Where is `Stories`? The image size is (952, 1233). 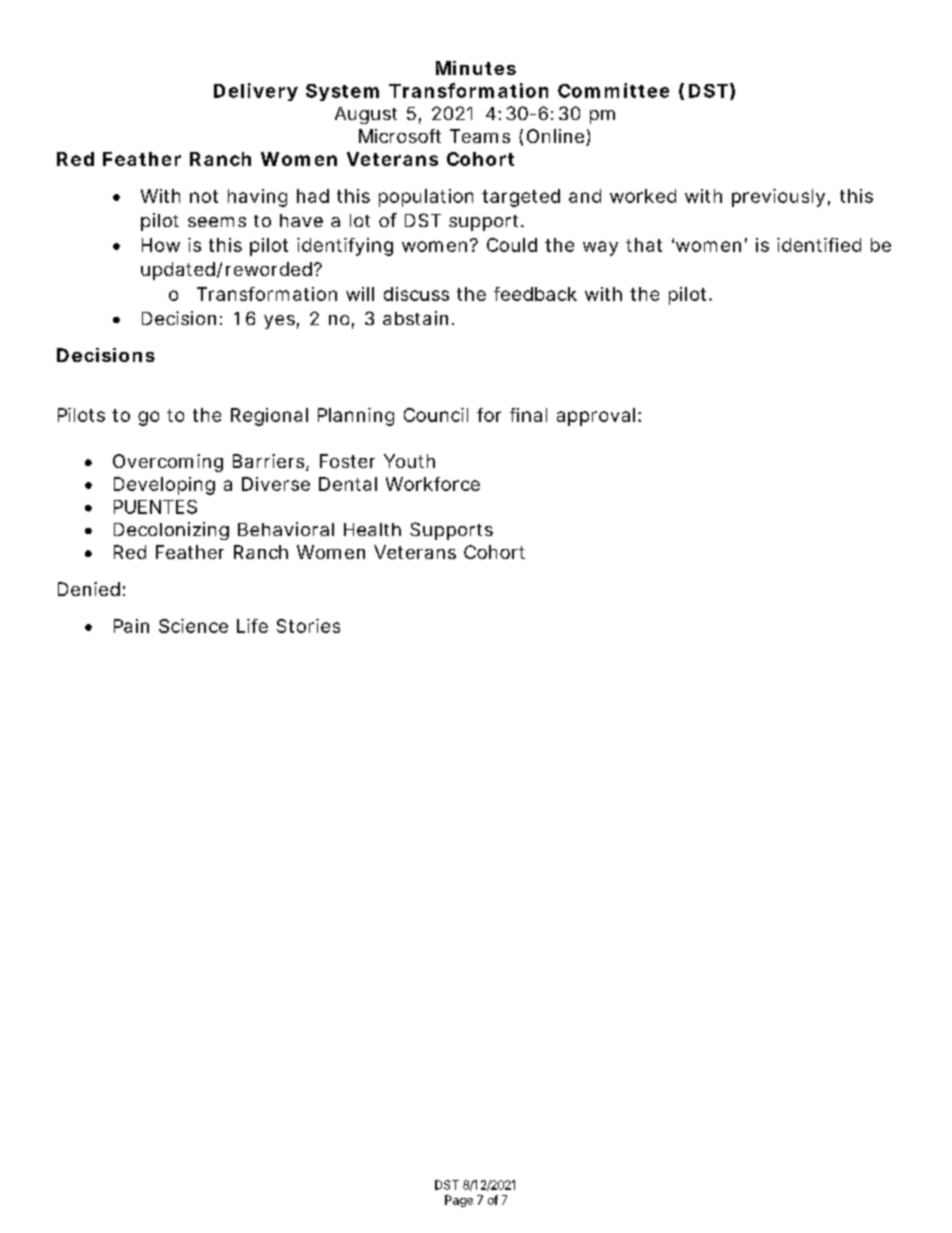 Stories is located at coordinates (308, 626).
